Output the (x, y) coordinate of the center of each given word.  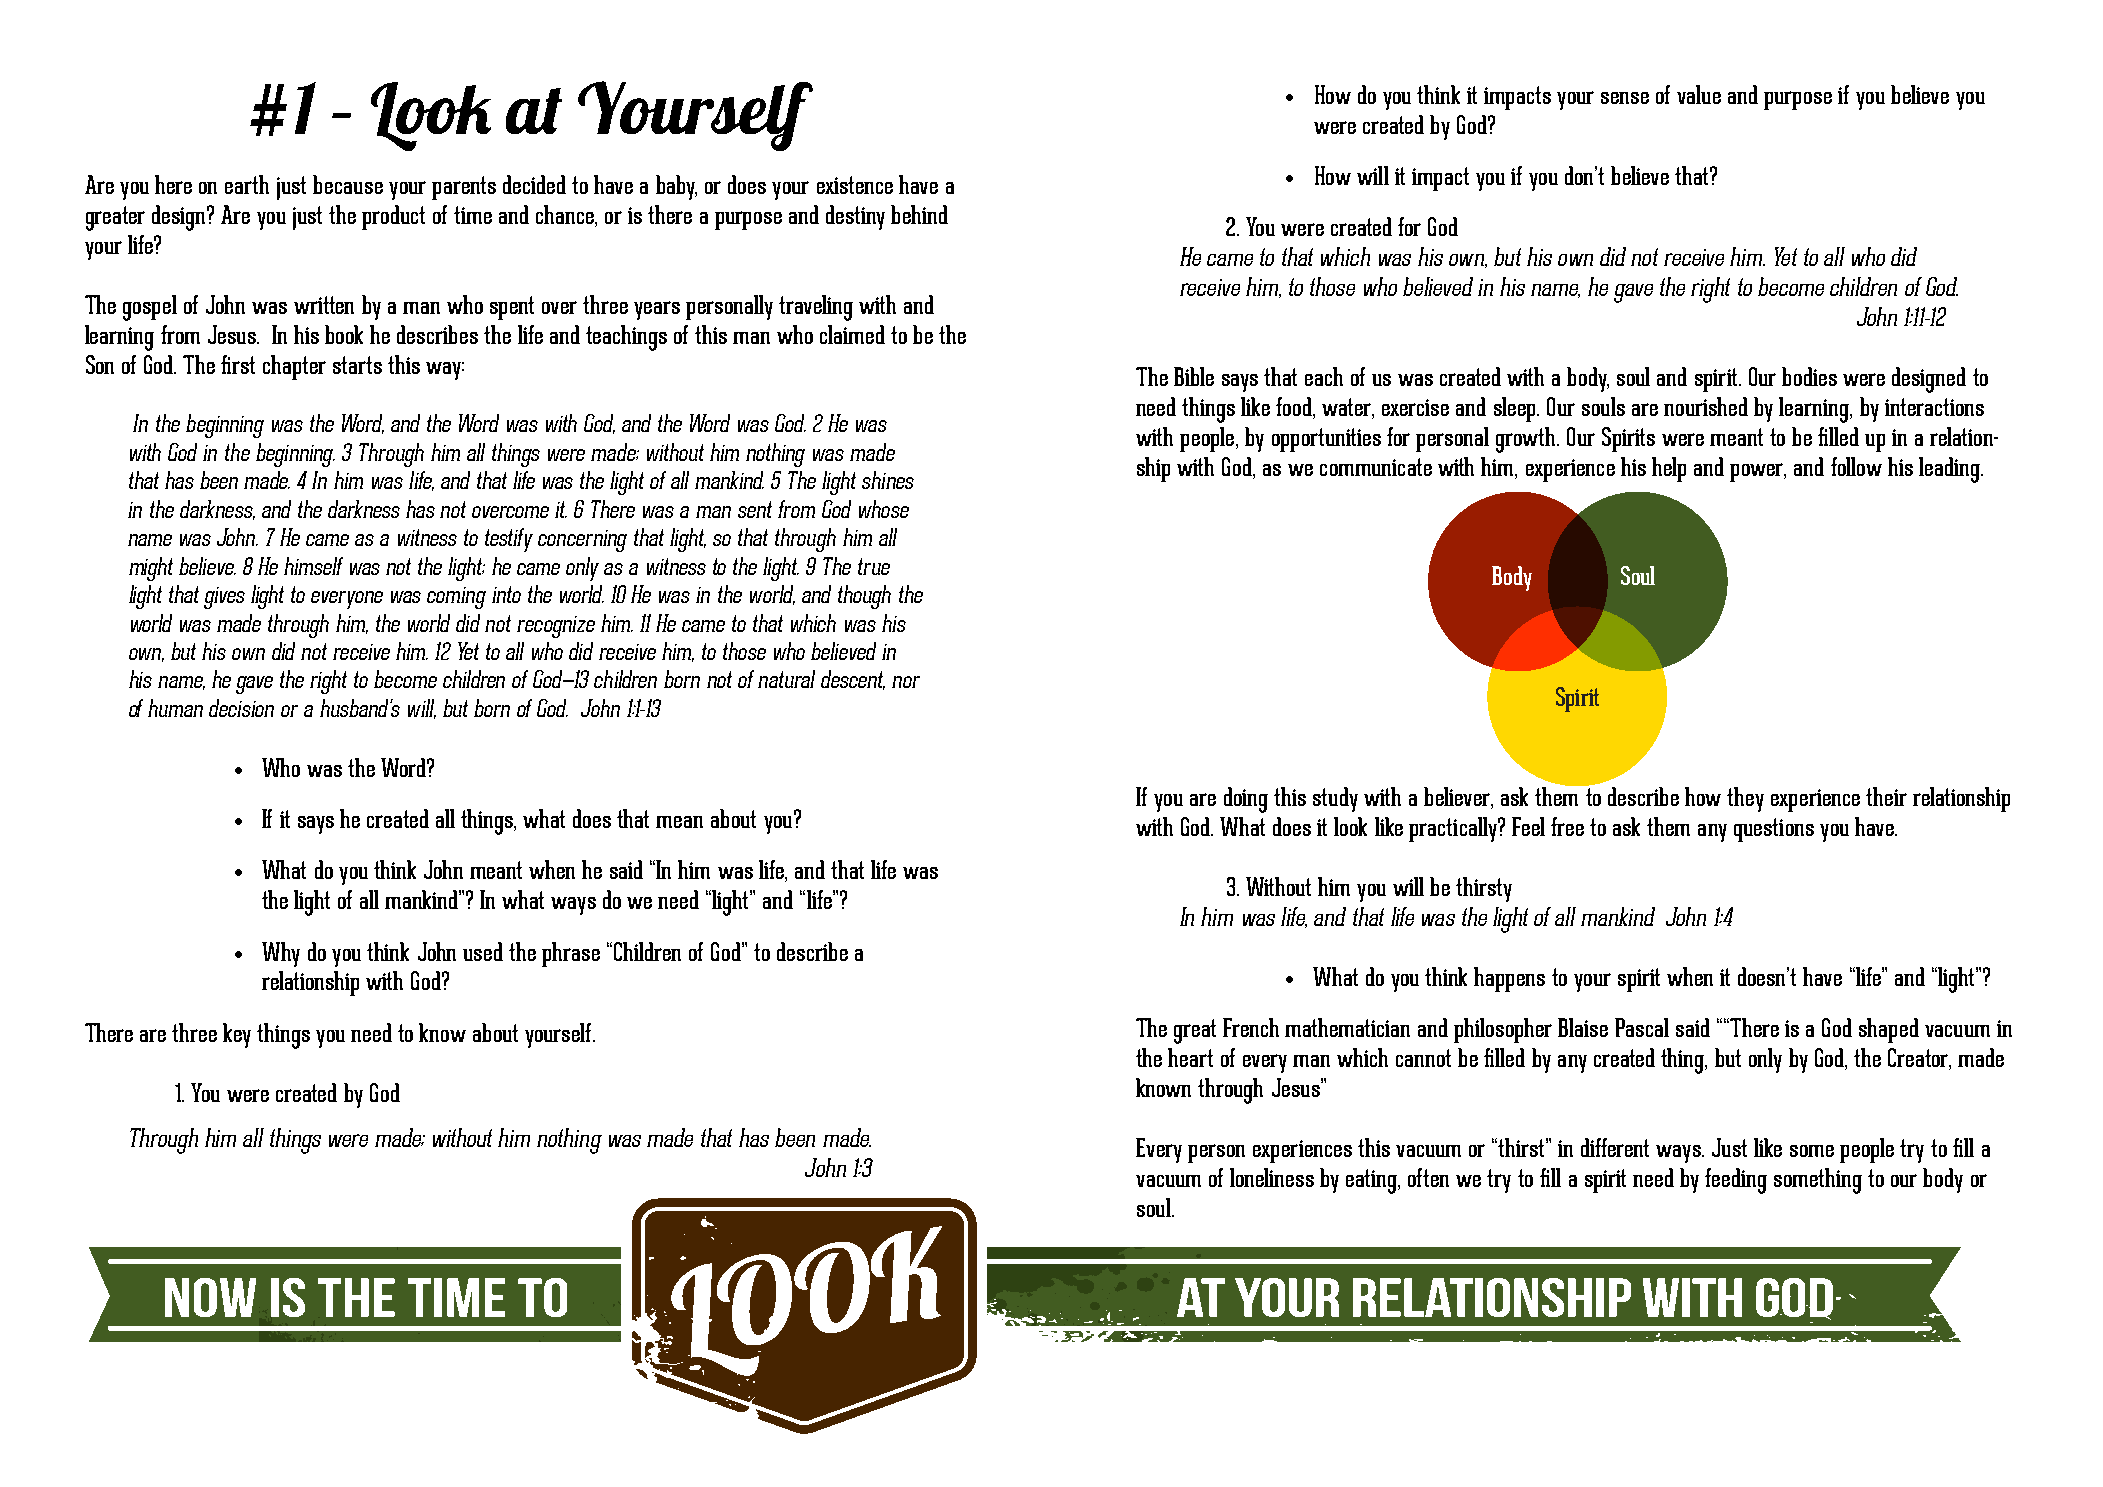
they (1745, 799)
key (237, 1035)
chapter (294, 367)
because (348, 184)
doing (1246, 800)
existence (855, 185)
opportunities (1326, 440)
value (1699, 94)
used (483, 951)
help (1669, 469)
